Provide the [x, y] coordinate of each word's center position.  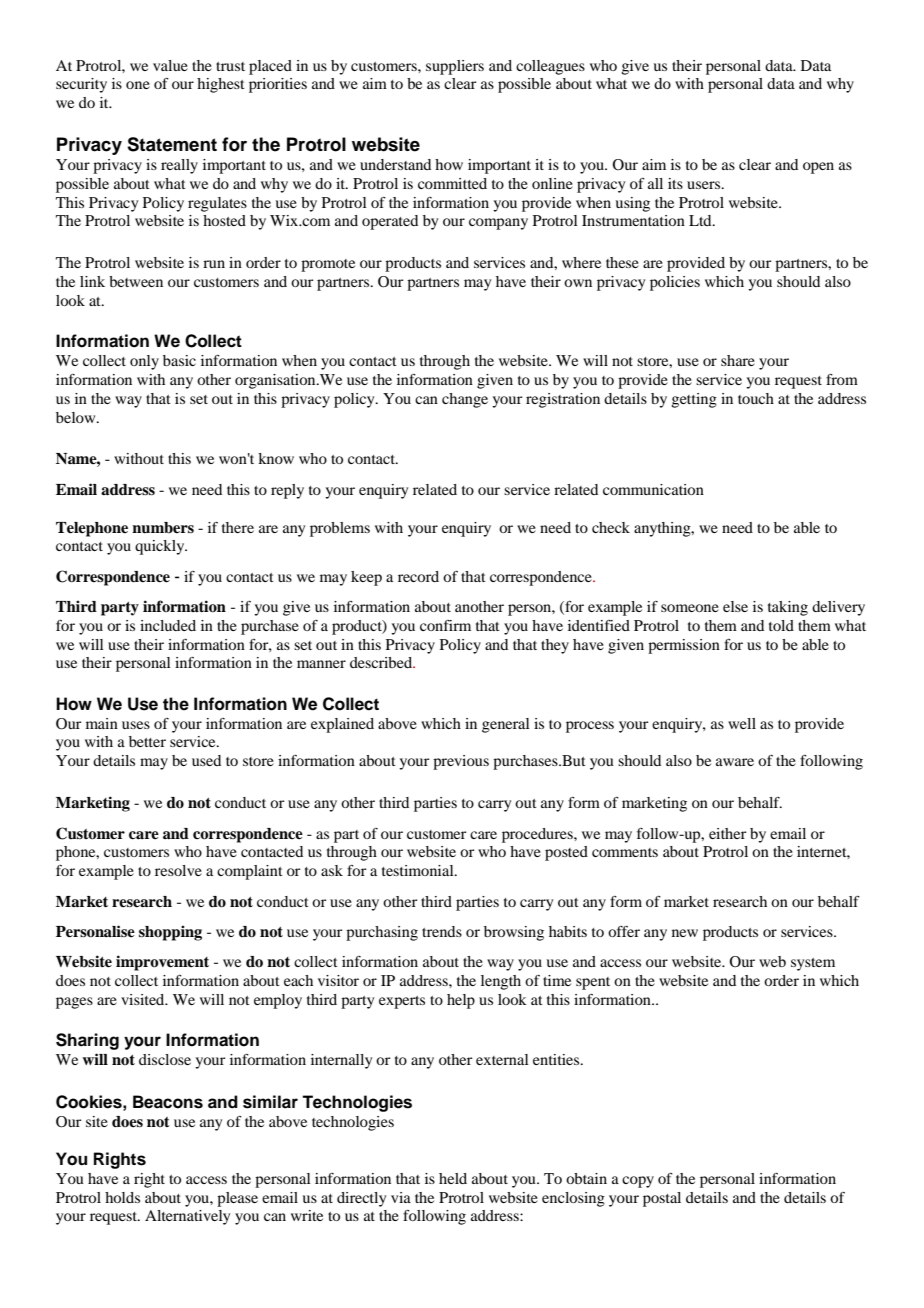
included [168, 625]
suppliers [455, 67]
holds [122, 1197]
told [781, 625]
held [453, 1178]
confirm [445, 625]
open [818, 168]
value [170, 65]
